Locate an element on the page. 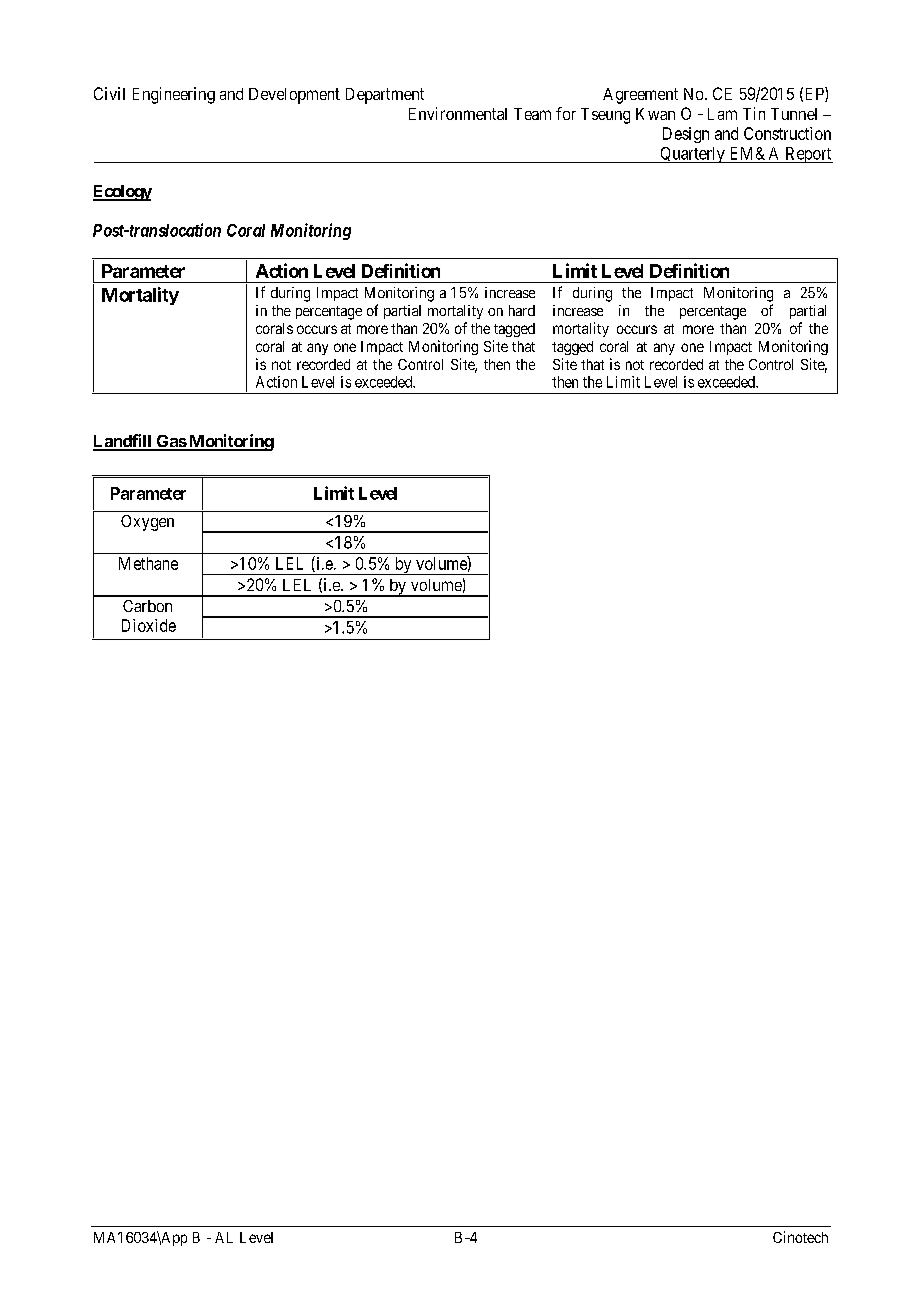 This image has width=924, height=1308. Engineering is located at coordinates (174, 95).
